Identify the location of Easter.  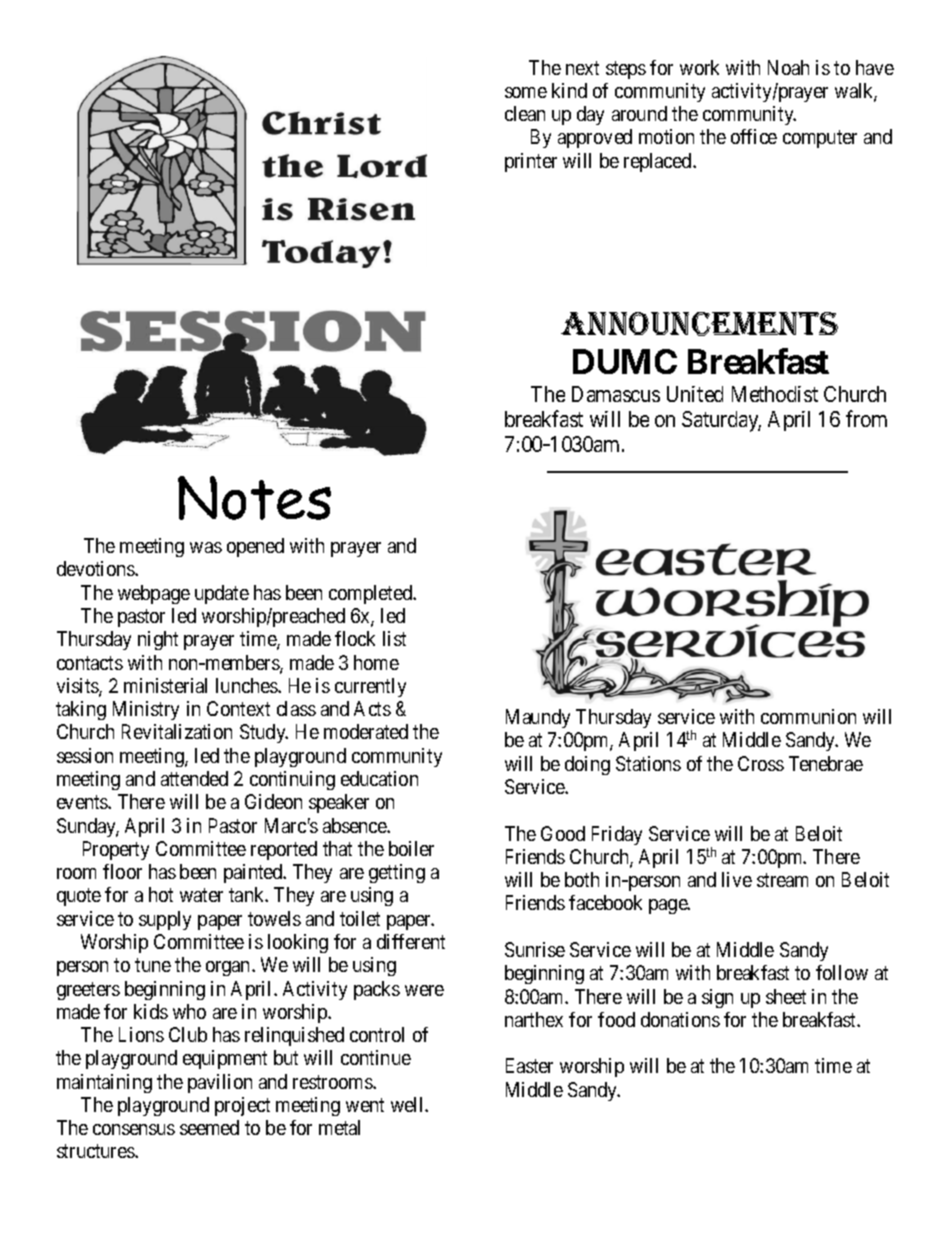
(529, 1065).
